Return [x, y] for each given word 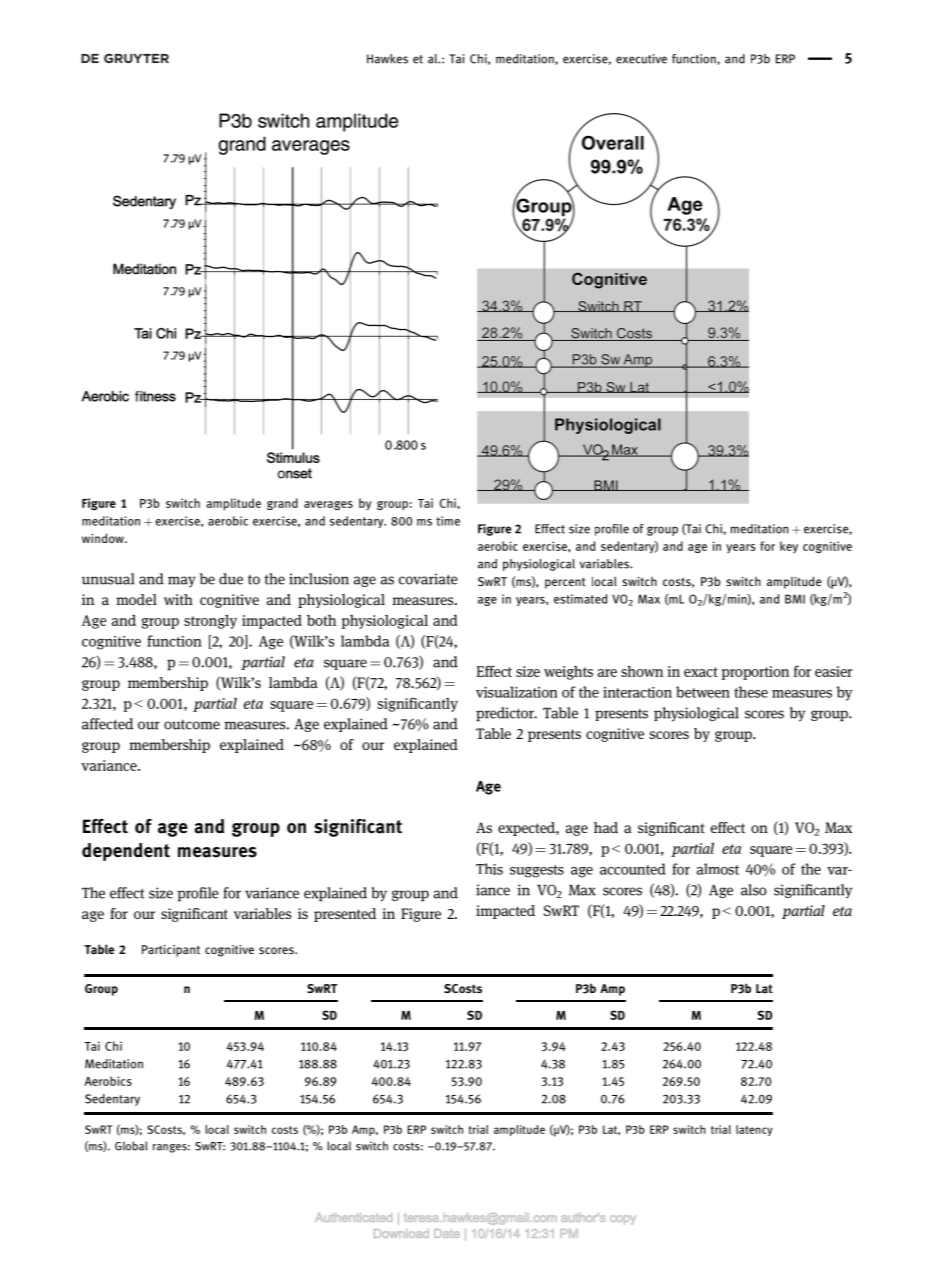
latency [754, 1130]
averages [328, 505]
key [789, 547]
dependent [126, 852]
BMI [795, 599]
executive [641, 59]
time [448, 521]
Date [447, 1233]
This [489, 869]
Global [131, 1146]
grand [282, 504]
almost [718, 869]
